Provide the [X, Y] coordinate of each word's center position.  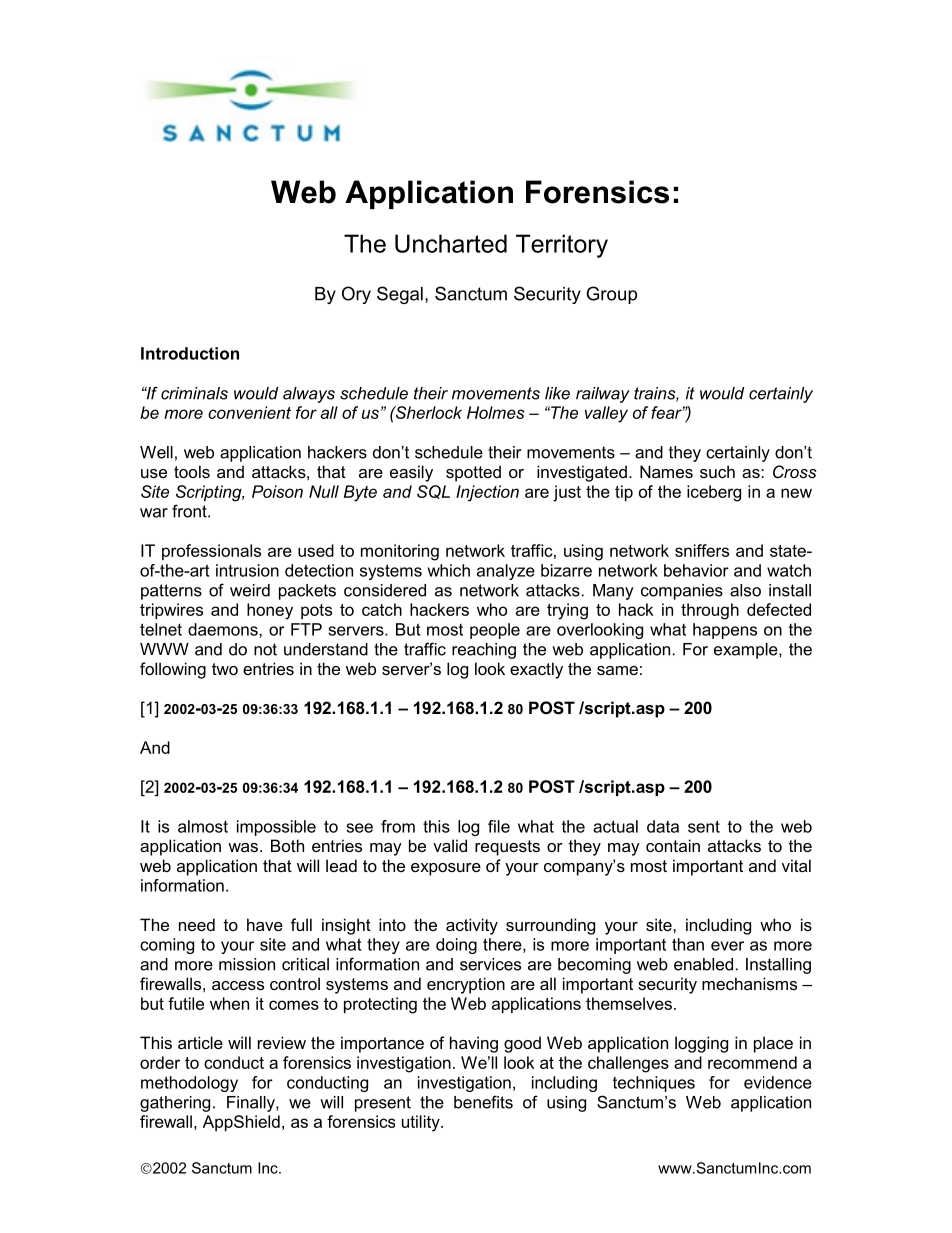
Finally [252, 1104]
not [265, 649]
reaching [484, 651]
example [747, 651]
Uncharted [451, 243]
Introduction [190, 353]
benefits [483, 1102]
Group [611, 295]
